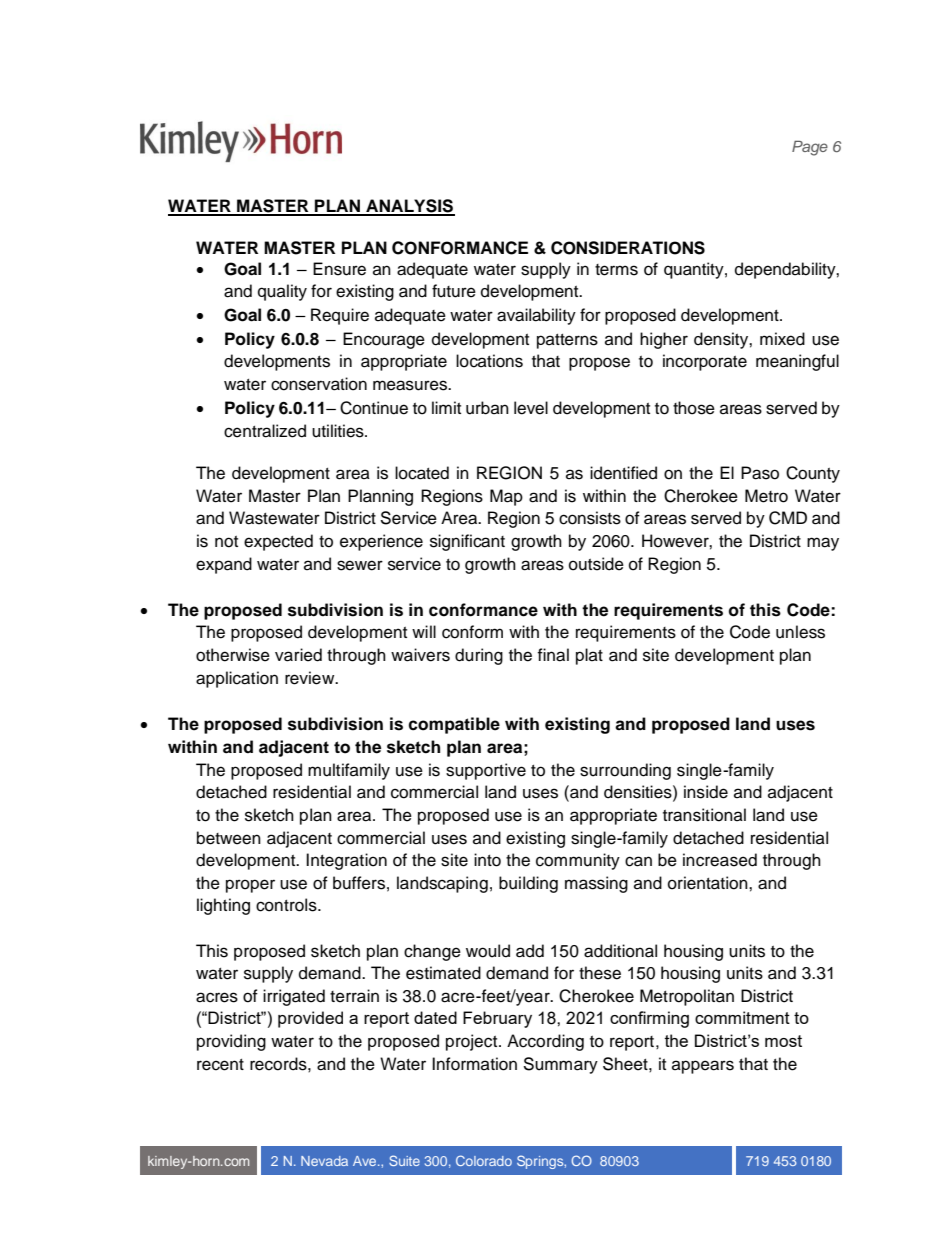 The height and width of the screenshot is (1233, 952). Describe the element at coordinates (409, 207) in the screenshot. I see `ANALYSIS` at that location.
